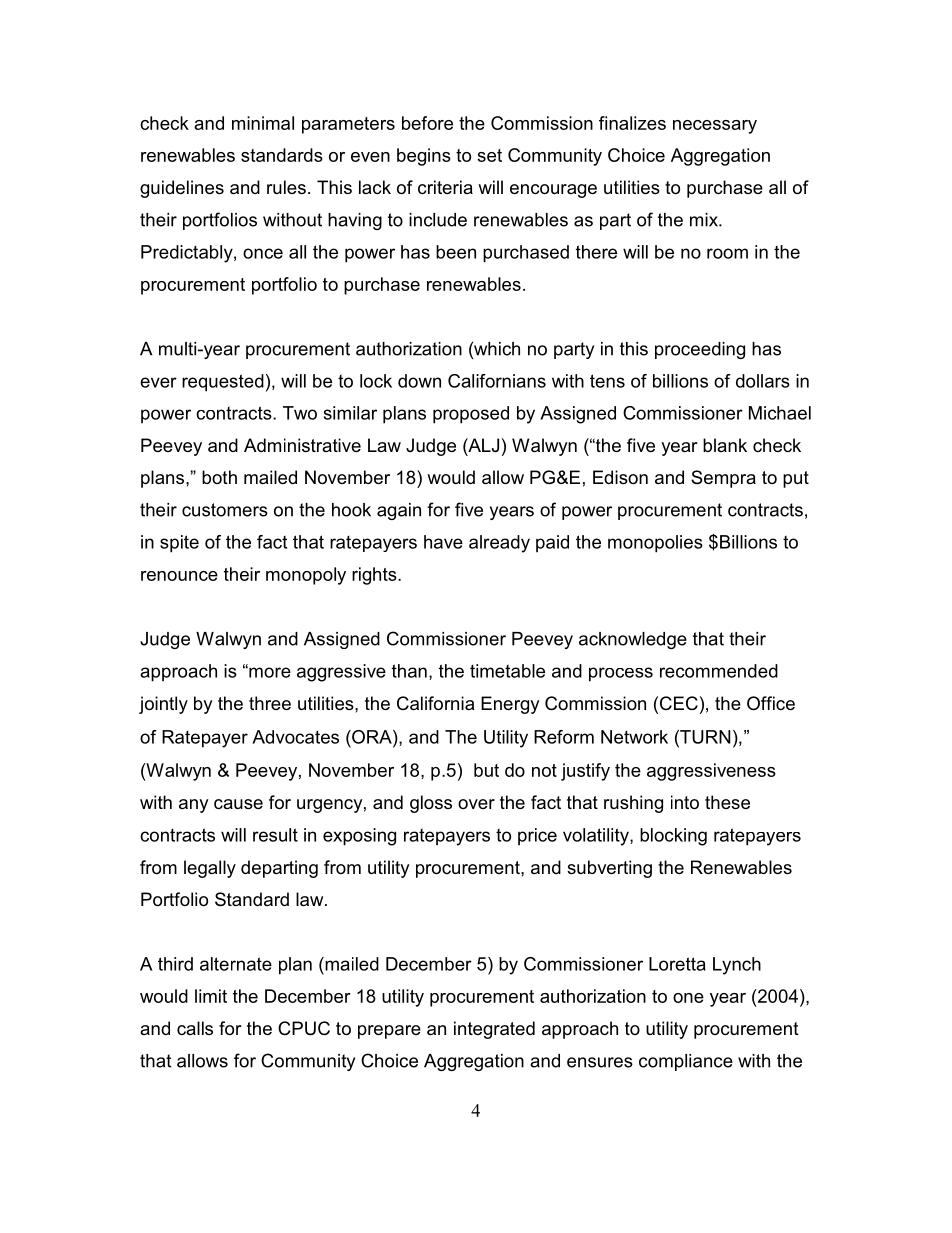 The width and height of the screenshot is (952, 1233). What do you see at coordinates (195, 1028) in the screenshot?
I see `calls` at bounding box center [195, 1028].
